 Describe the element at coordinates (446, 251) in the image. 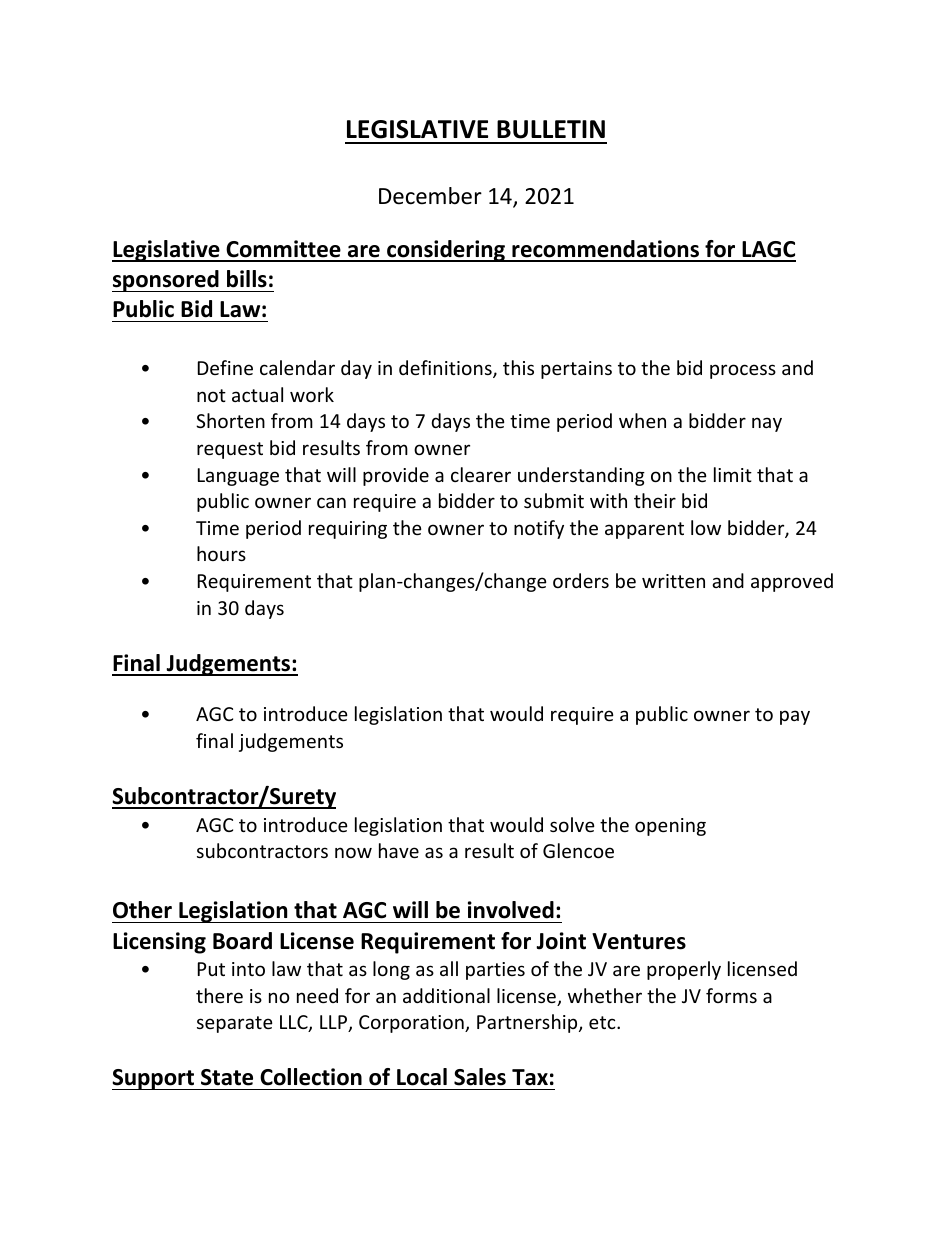

I see `considering` at that location.
